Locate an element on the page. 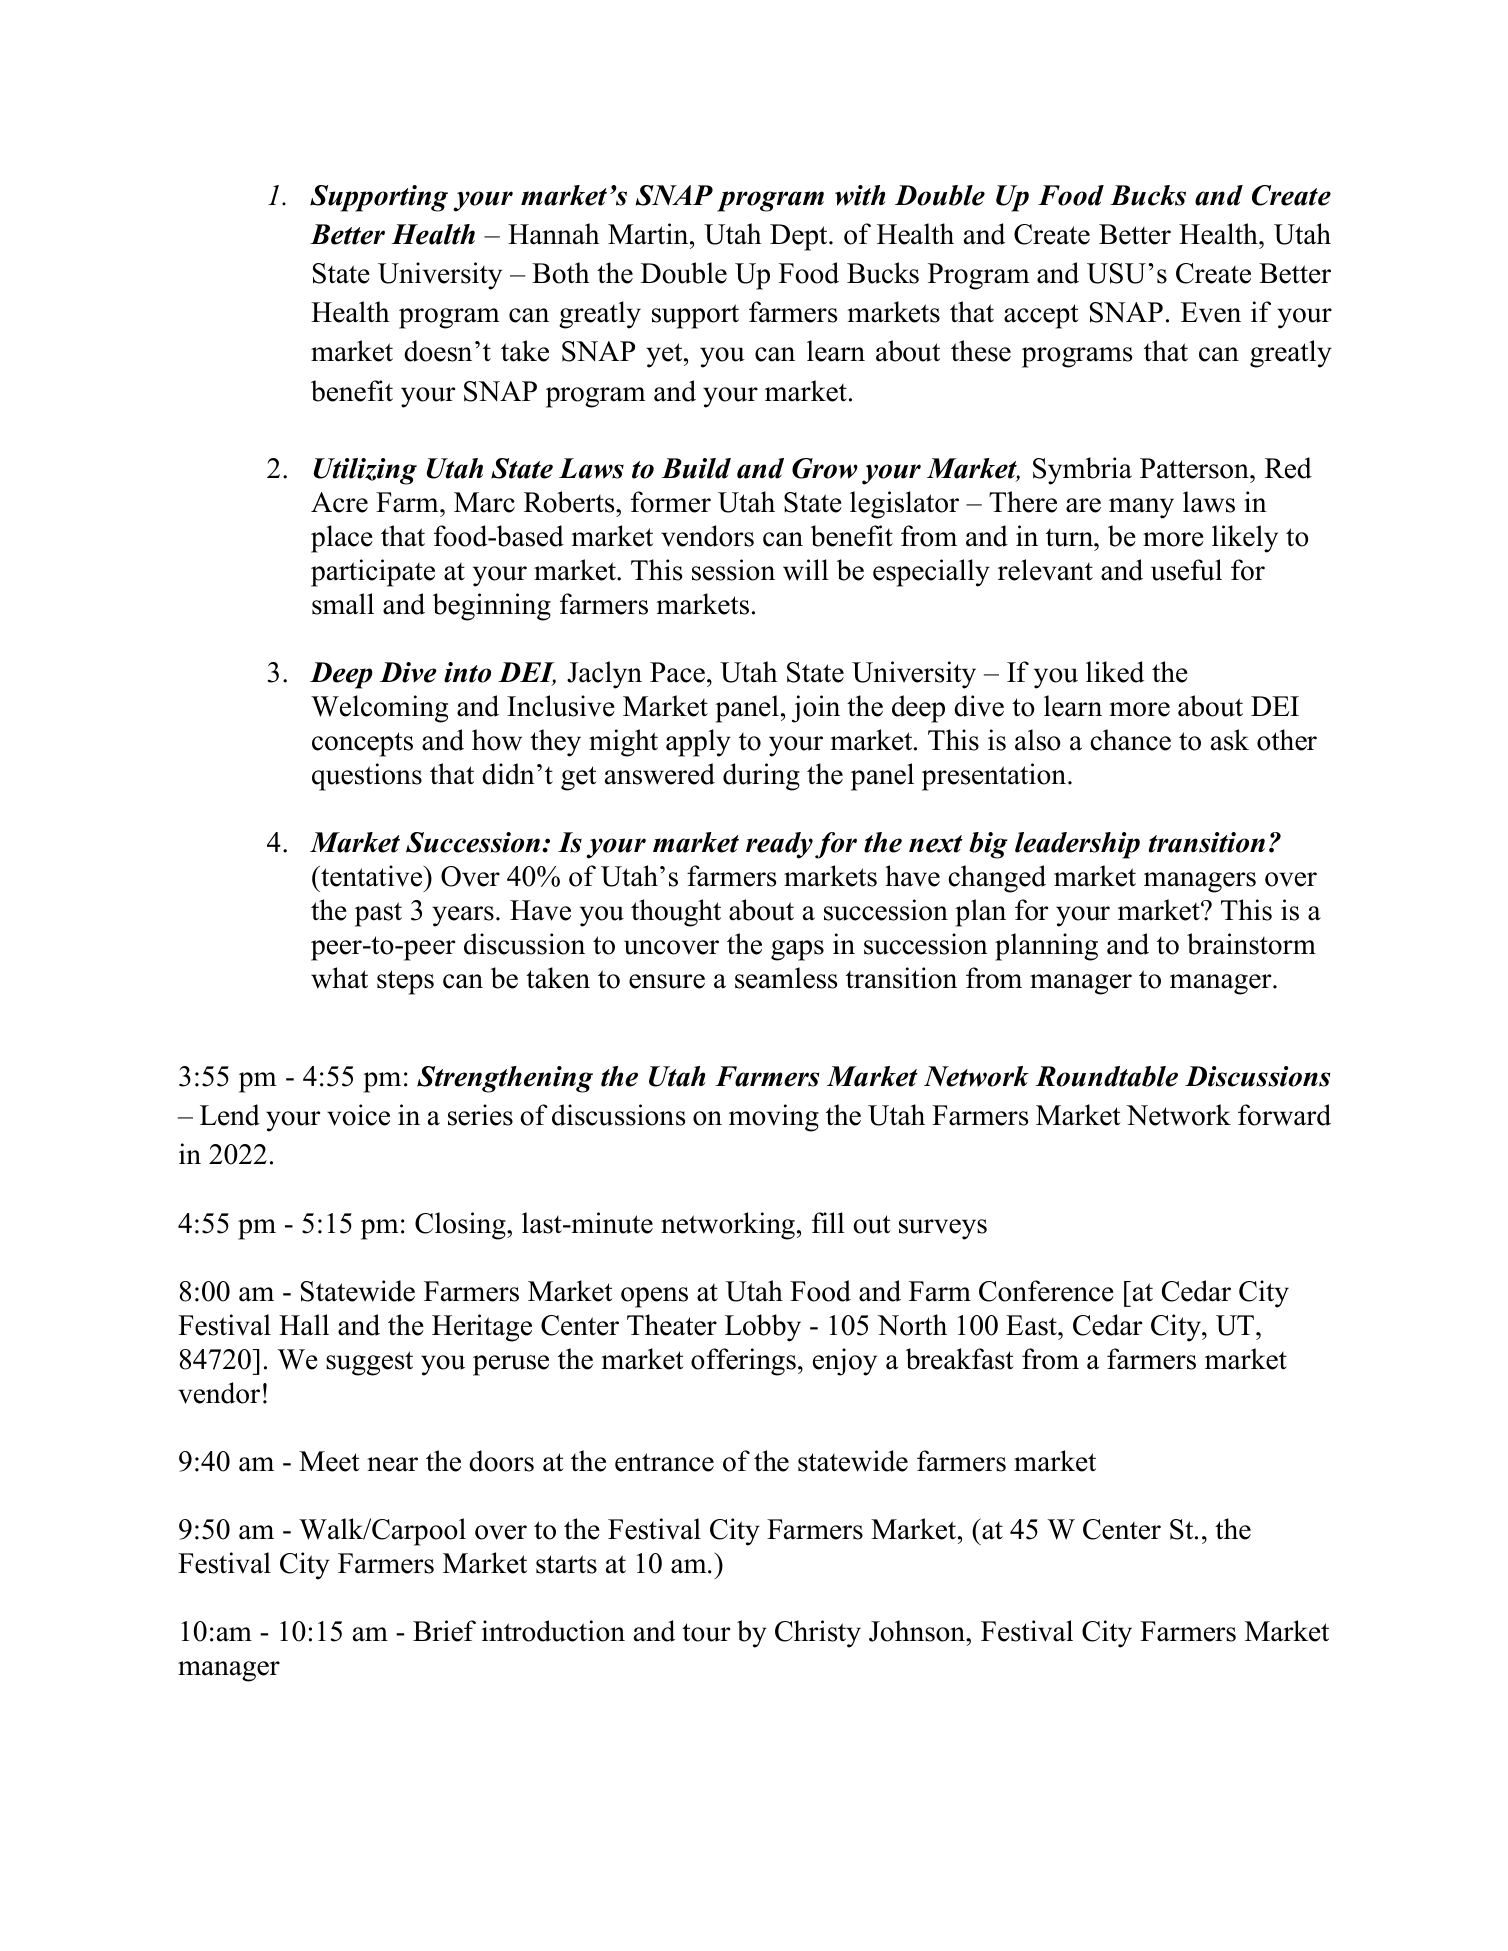  Hall is located at coordinates (304, 1325).
